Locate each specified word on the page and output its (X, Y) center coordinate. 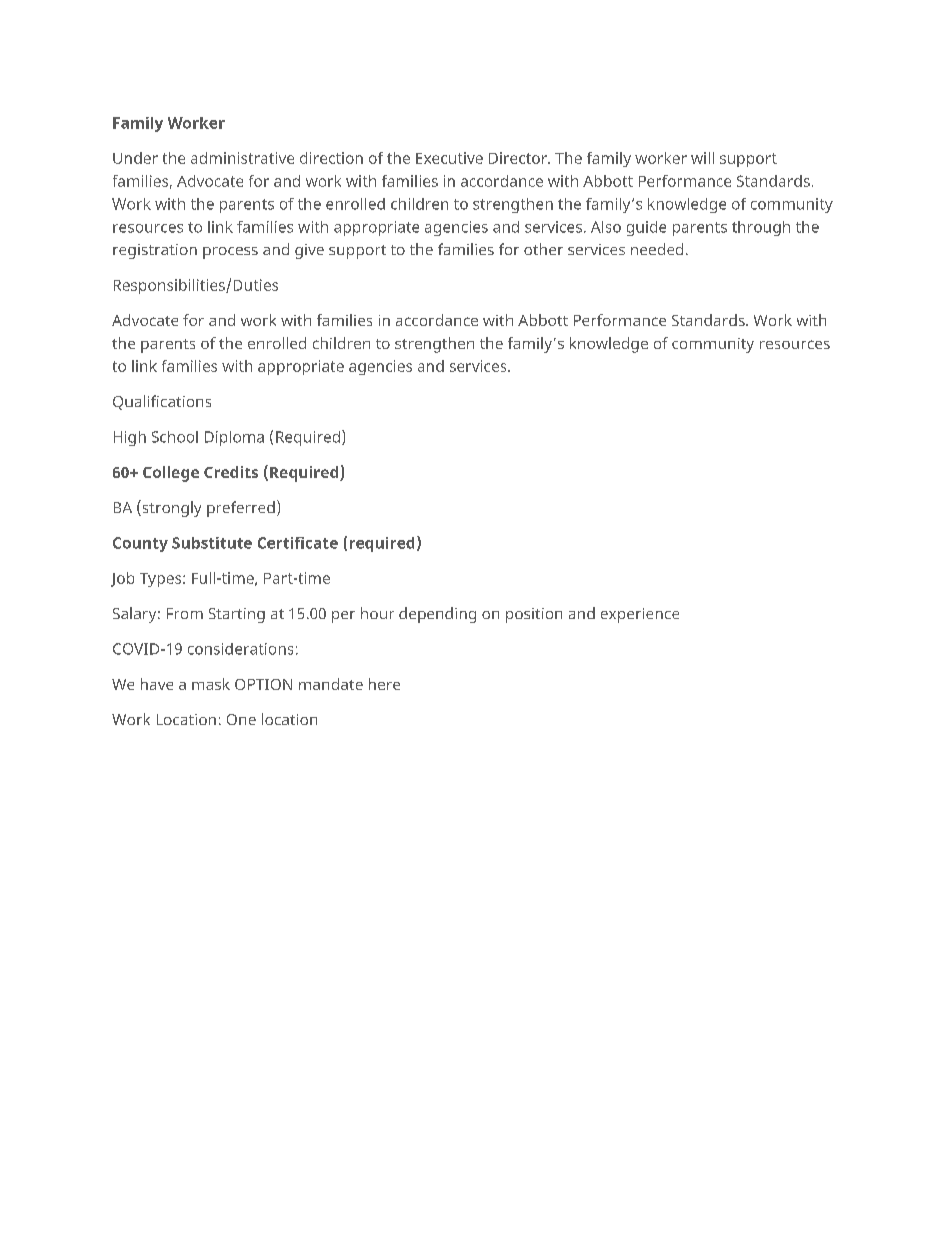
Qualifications (162, 402)
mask (211, 684)
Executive (449, 158)
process (230, 253)
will (702, 158)
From (185, 613)
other (543, 249)
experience (640, 615)
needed (657, 249)
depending (437, 615)
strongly (170, 508)
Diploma (234, 438)
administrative (242, 158)
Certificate (298, 543)
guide (646, 228)
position (534, 615)
